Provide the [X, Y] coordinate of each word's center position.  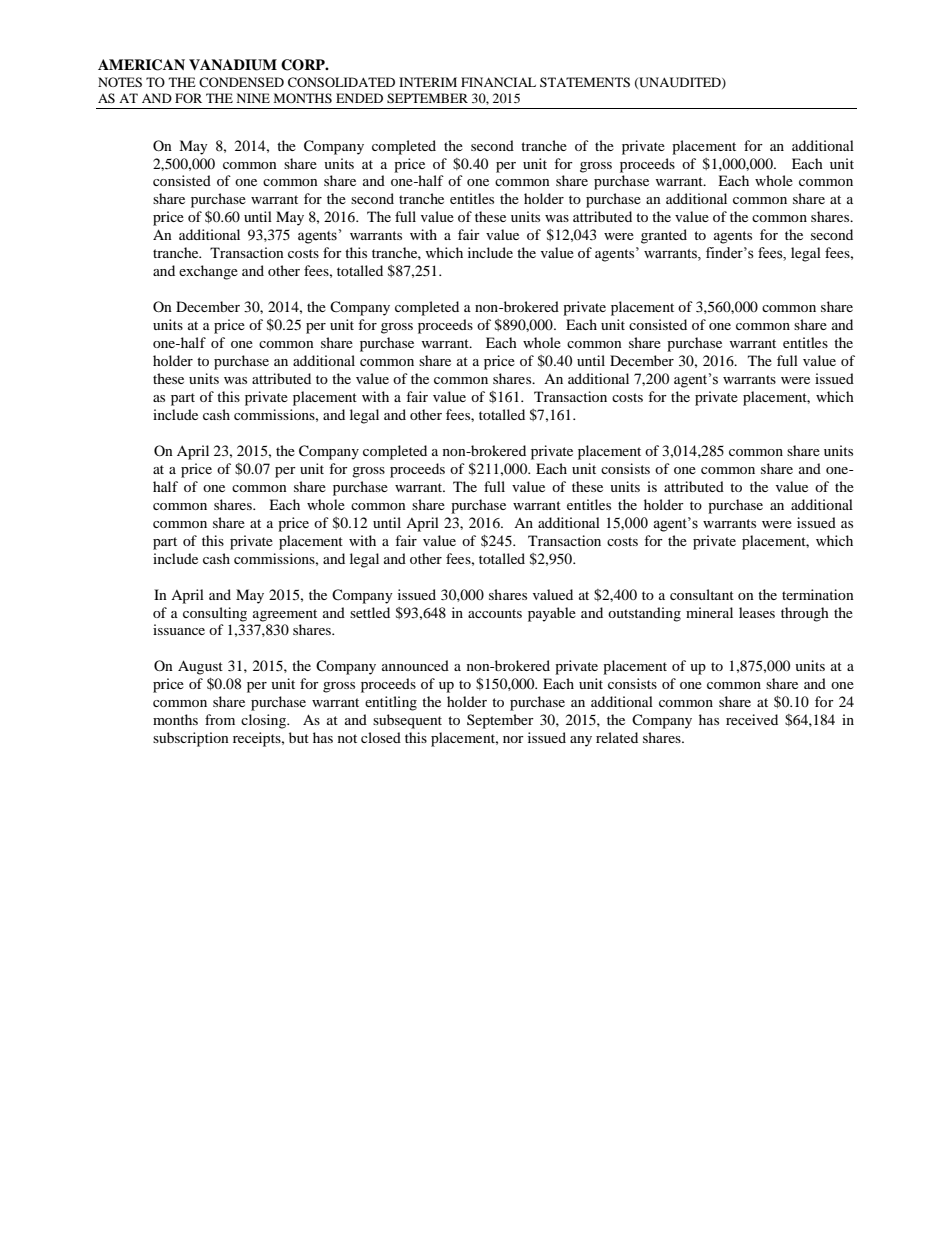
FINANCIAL [498, 82]
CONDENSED [241, 82]
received [752, 719]
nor [513, 739]
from [220, 719]
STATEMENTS [585, 82]
